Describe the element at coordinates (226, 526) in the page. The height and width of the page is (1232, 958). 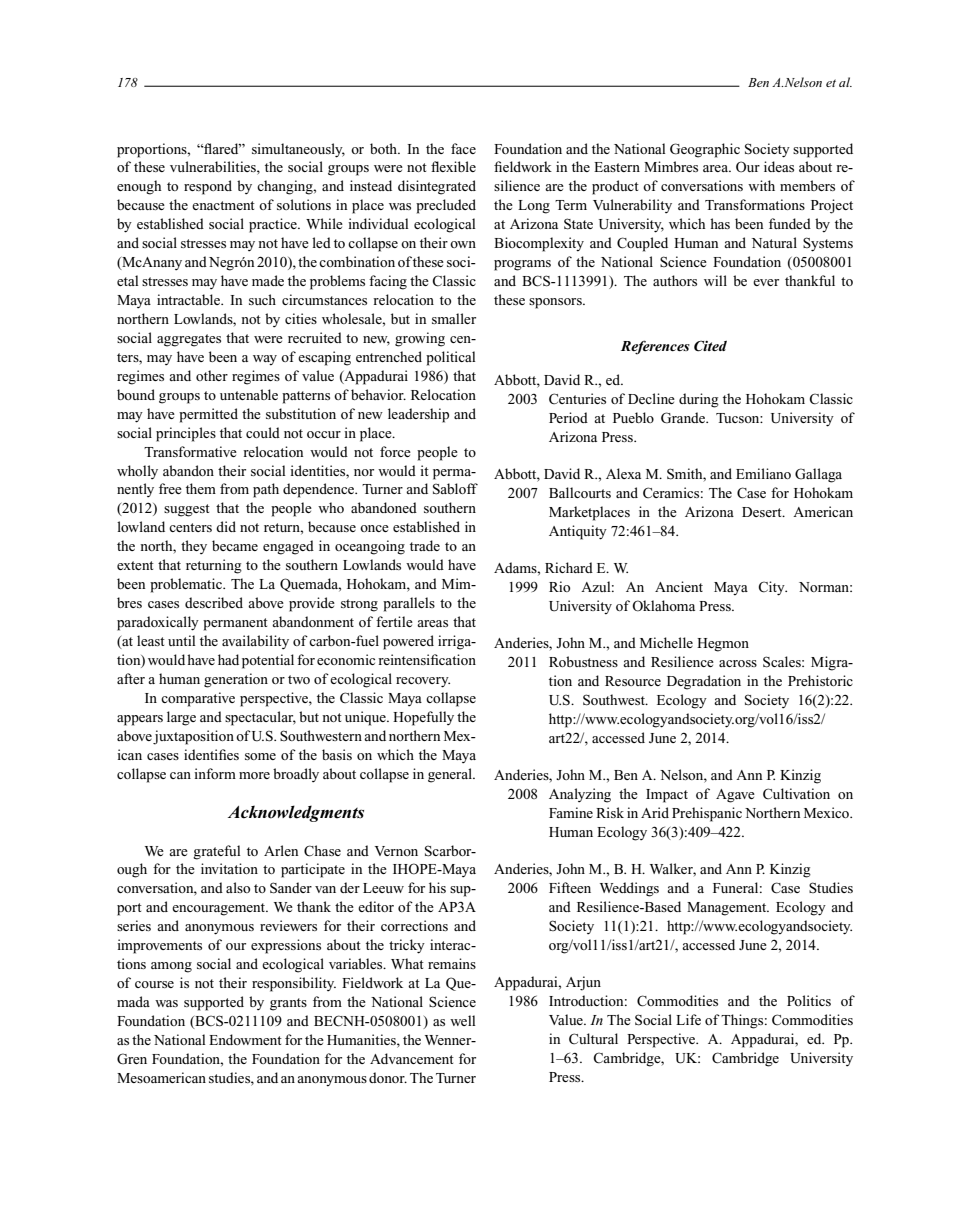
I see `did` at that location.
